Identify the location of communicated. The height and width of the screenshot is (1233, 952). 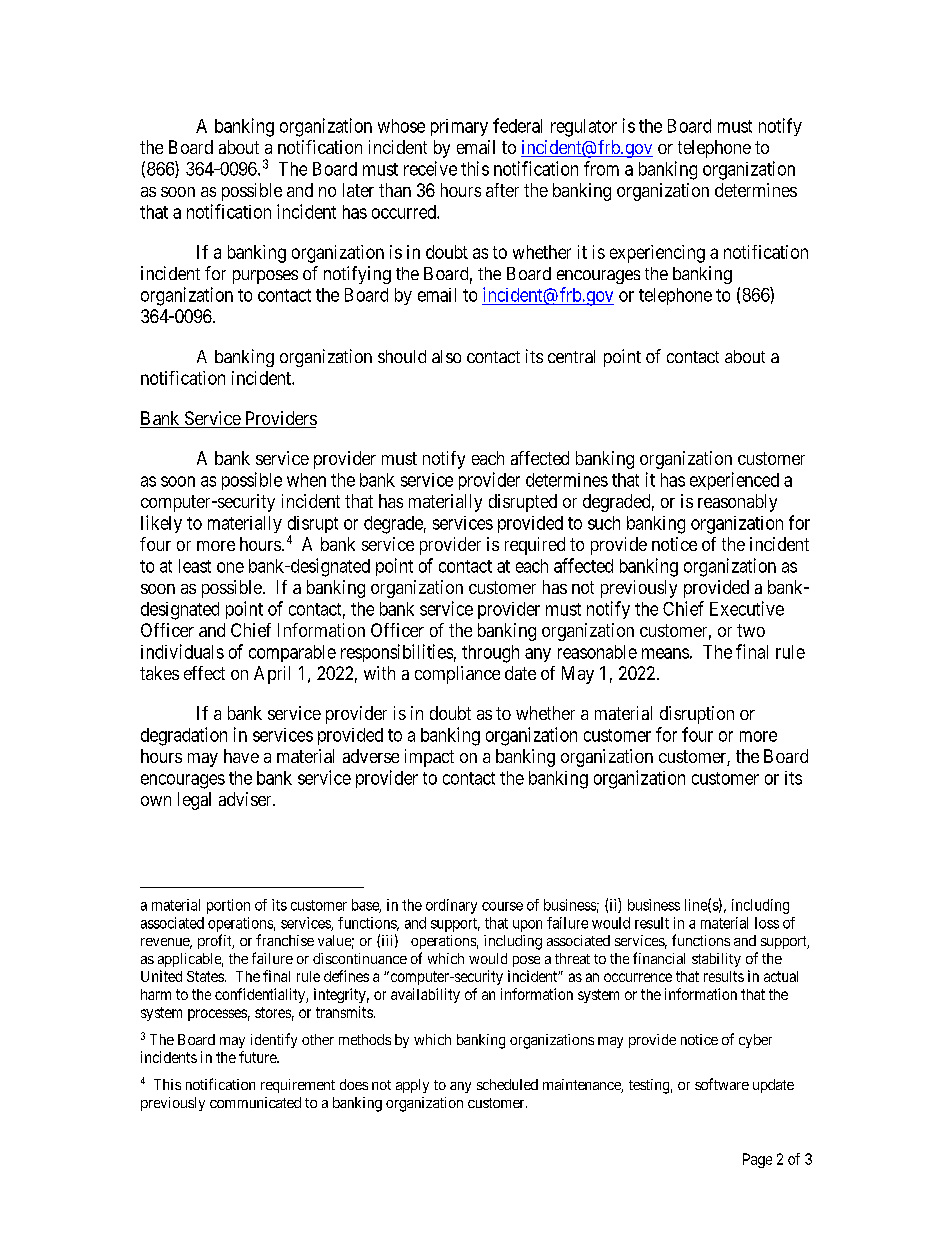
(255, 1102).
